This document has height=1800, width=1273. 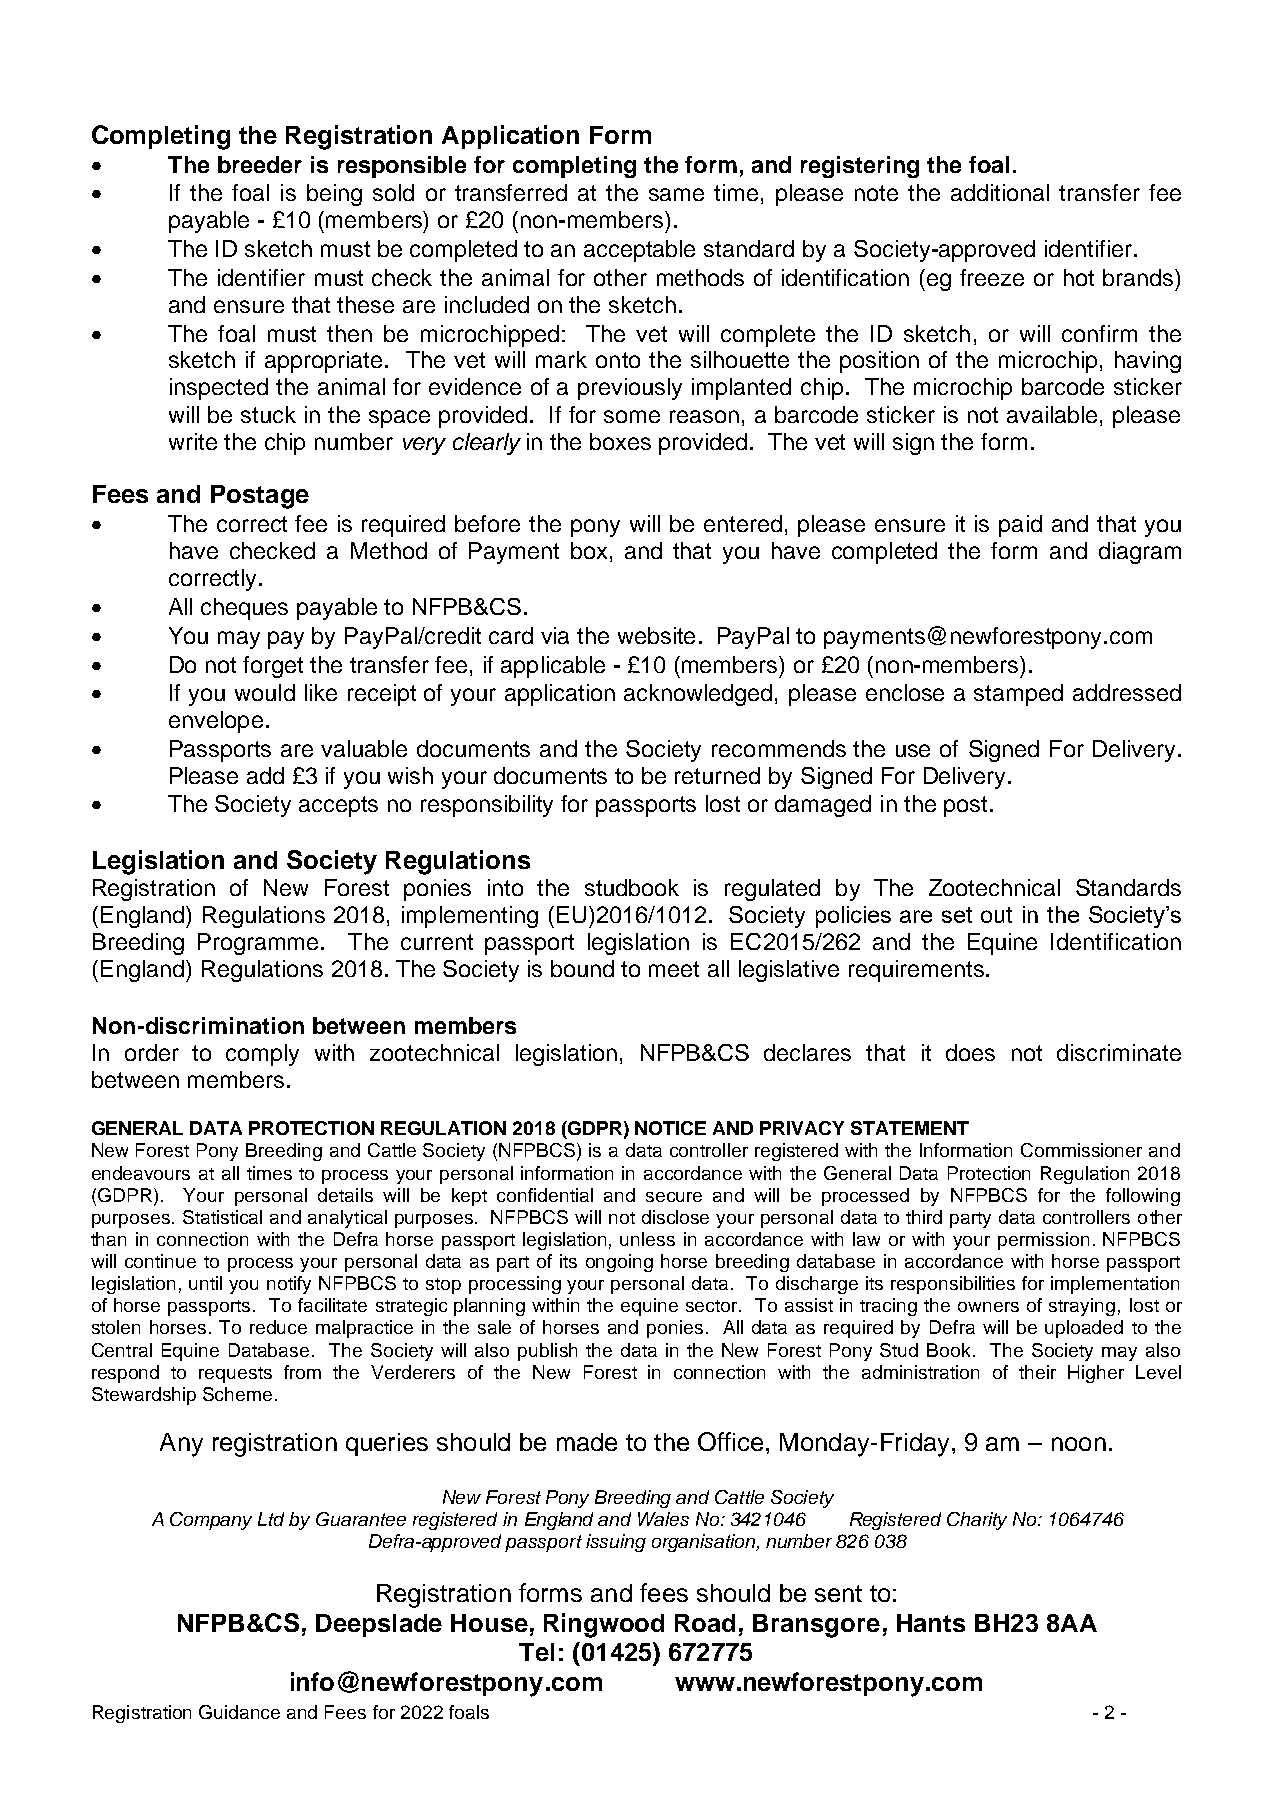 What do you see at coordinates (705, 1623) in the document?
I see `Road` at bounding box center [705, 1623].
